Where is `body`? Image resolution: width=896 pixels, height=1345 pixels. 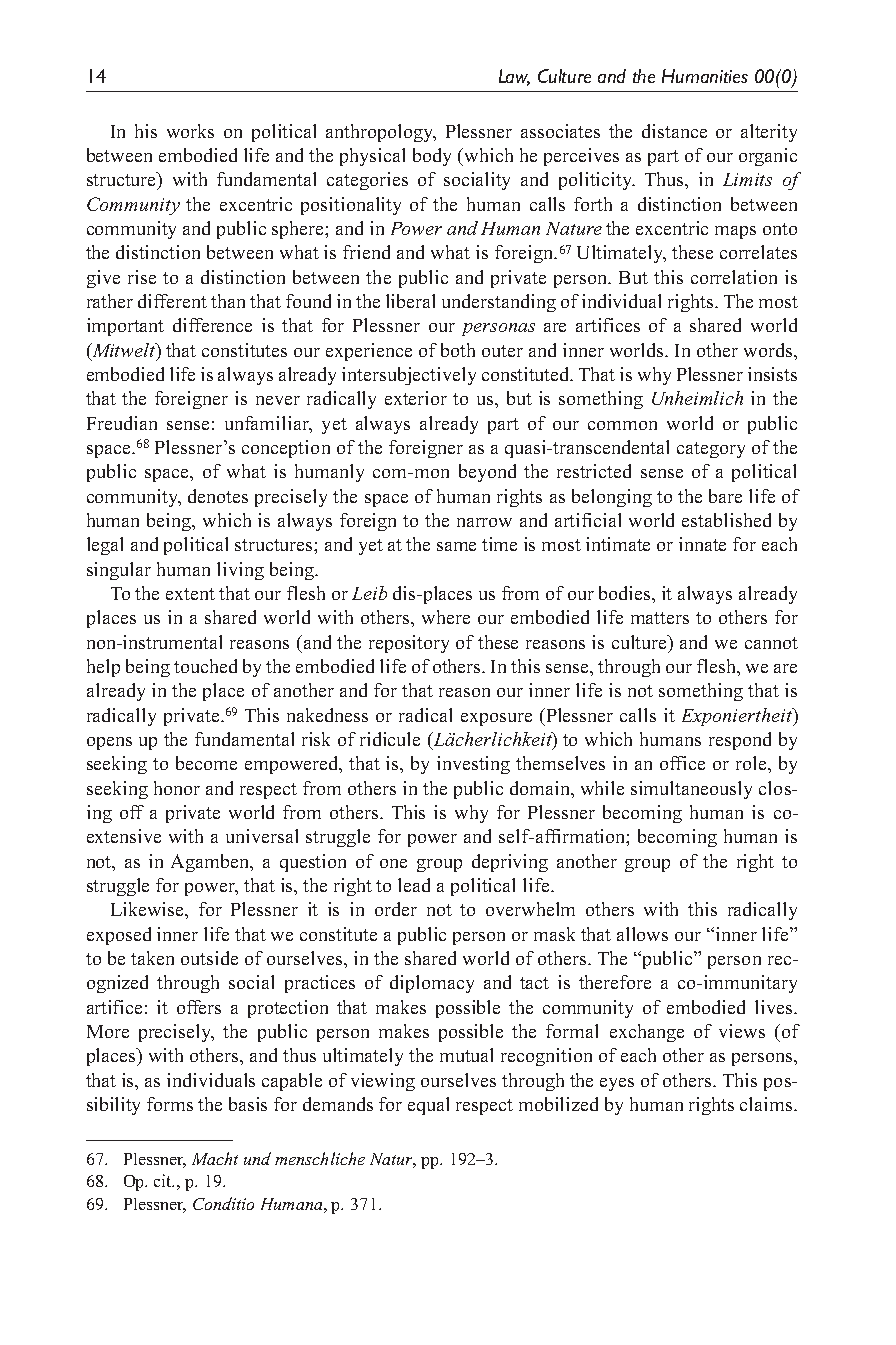 body is located at coordinates (432, 157).
